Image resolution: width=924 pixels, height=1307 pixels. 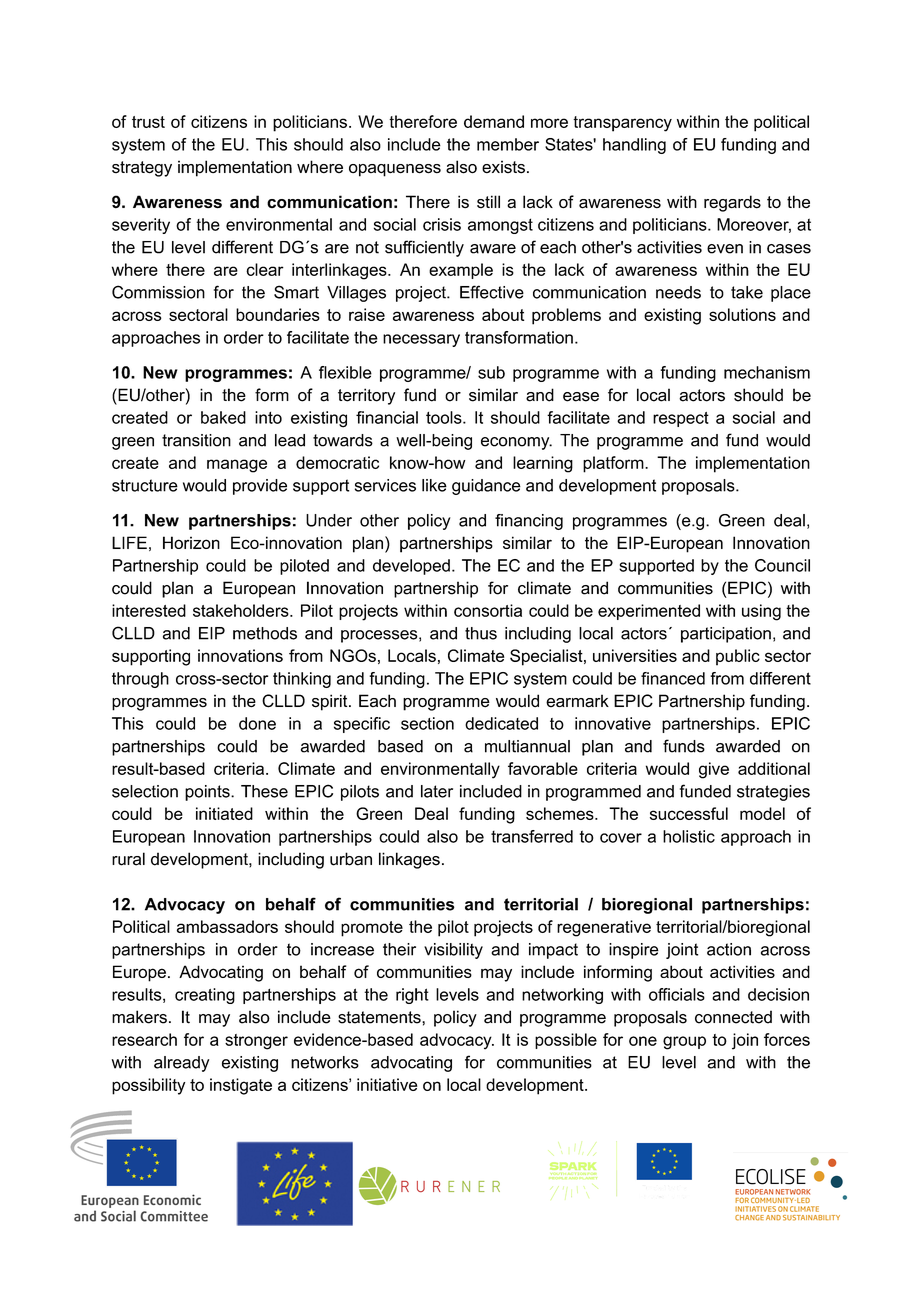 I want to click on initiative, so click(x=387, y=1084).
